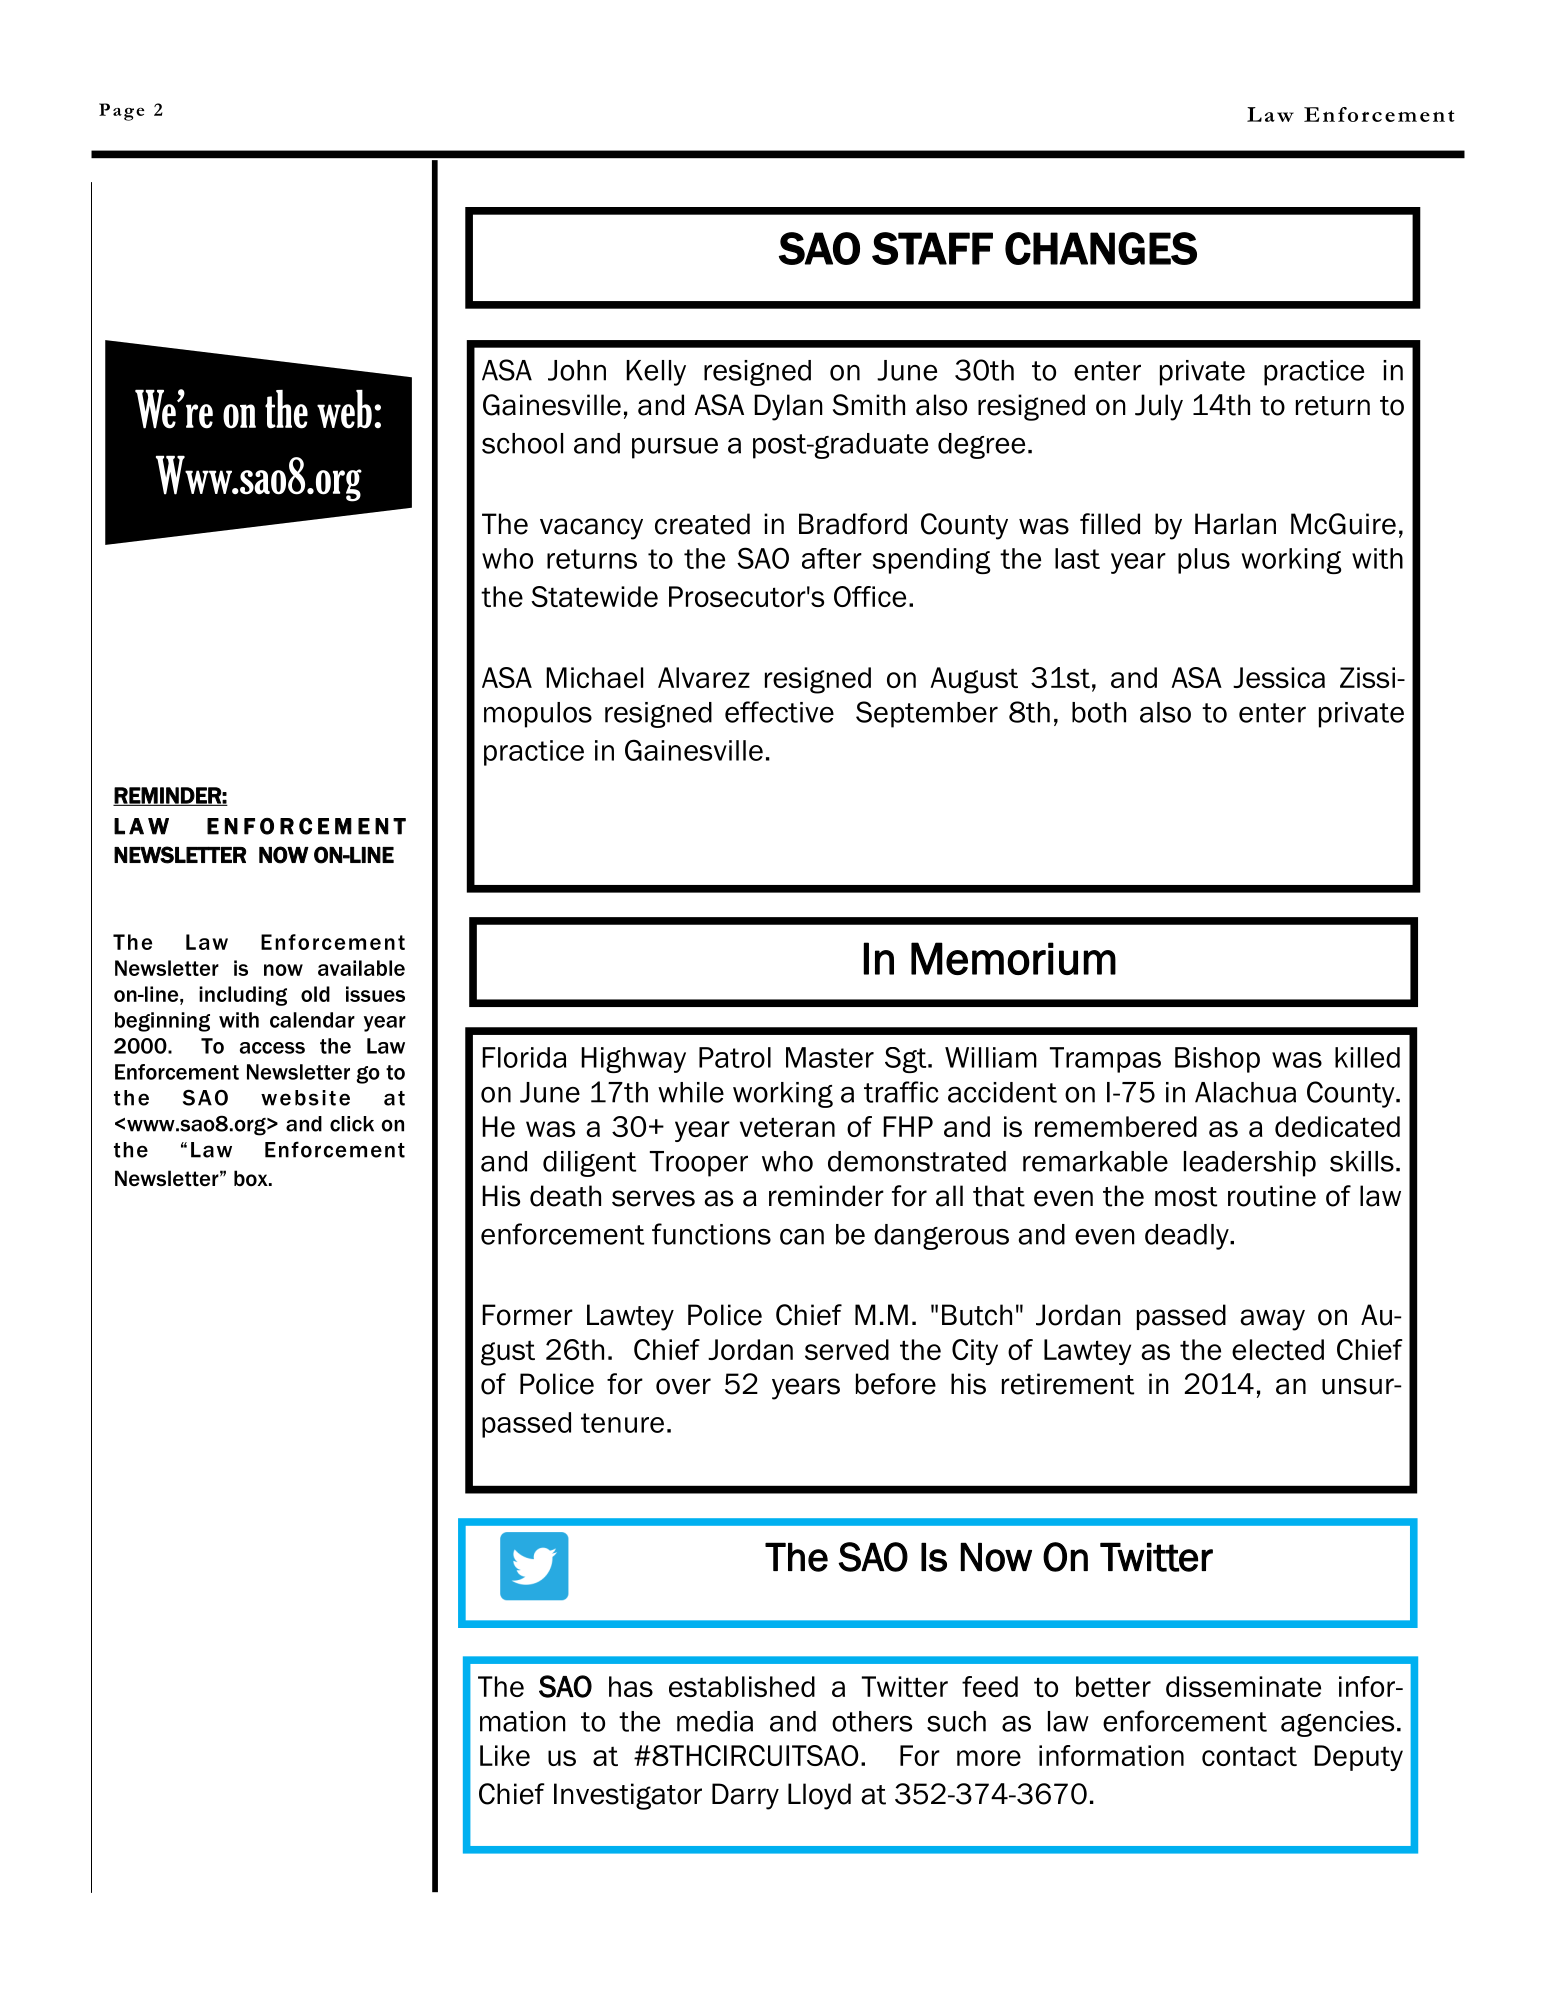 Image resolution: width=1556 pixels, height=2013 pixels. I want to click on media, so click(715, 1721).
